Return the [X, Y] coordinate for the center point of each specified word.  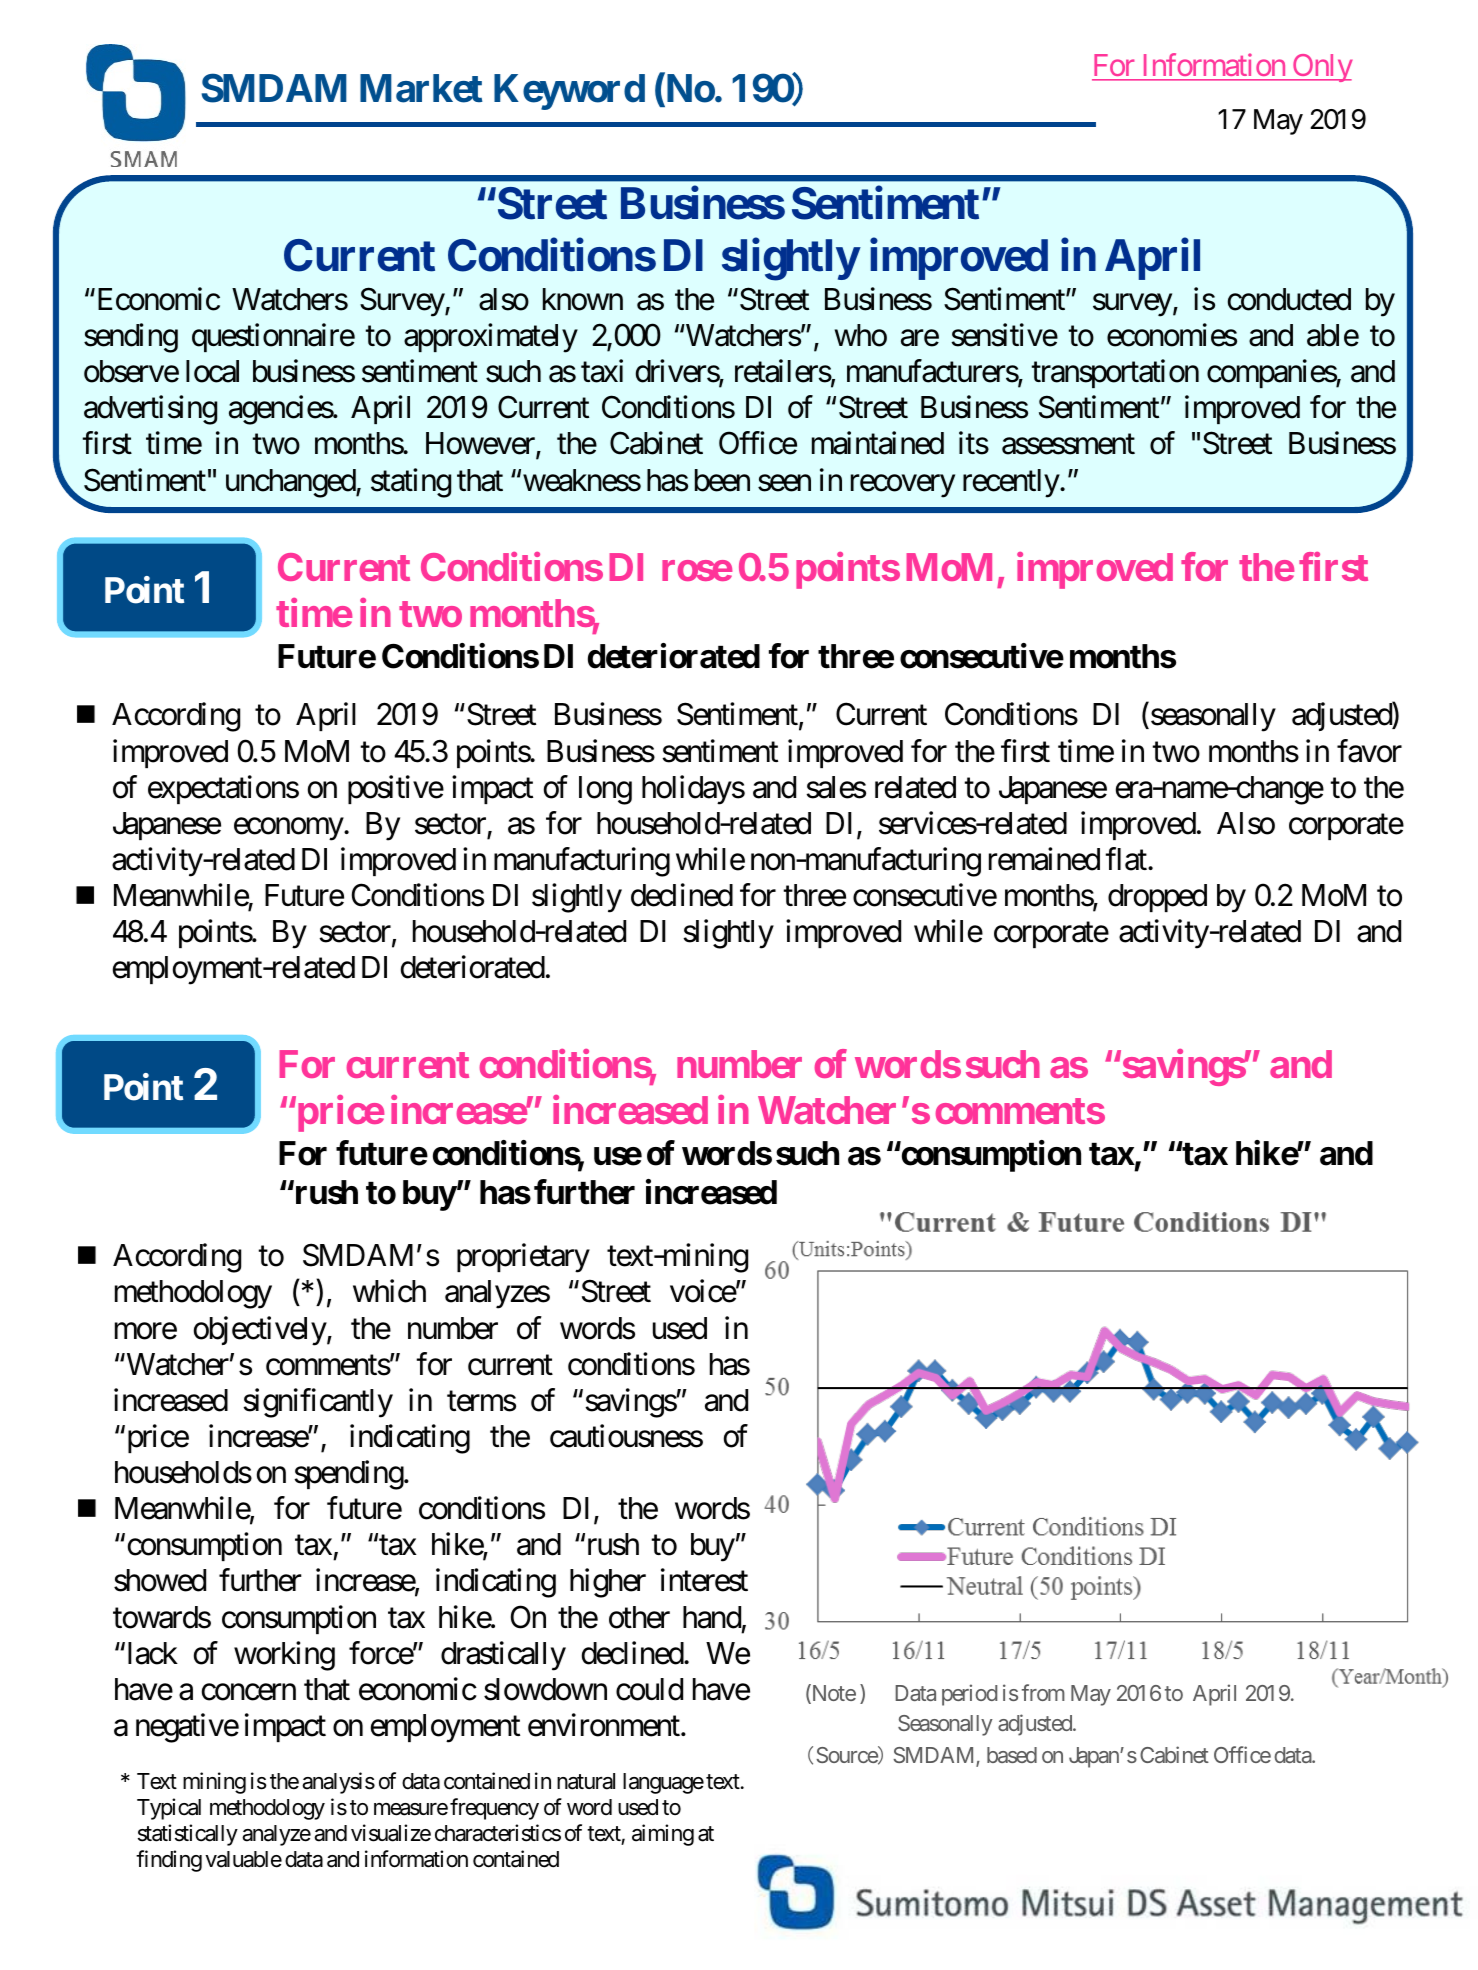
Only [1321, 68]
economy [289, 829]
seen [784, 483]
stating [411, 483]
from [1043, 1692]
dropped [1157, 898]
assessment [1068, 445]
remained [1044, 859]
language [663, 1783]
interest [704, 1580]
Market [421, 88]
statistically [188, 1835]
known [583, 299]
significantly [318, 1403]
